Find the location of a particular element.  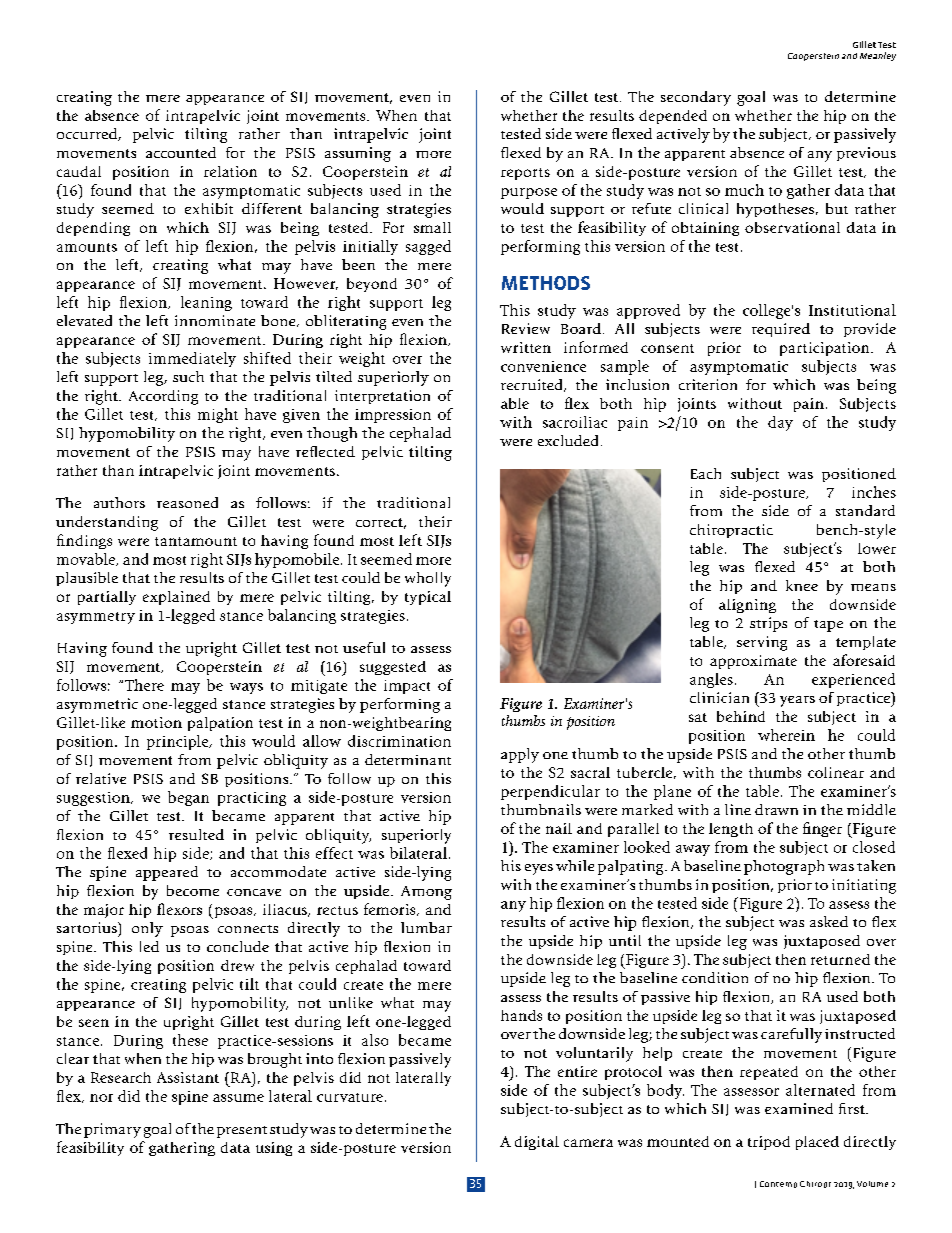

previous is located at coordinates (866, 154).
